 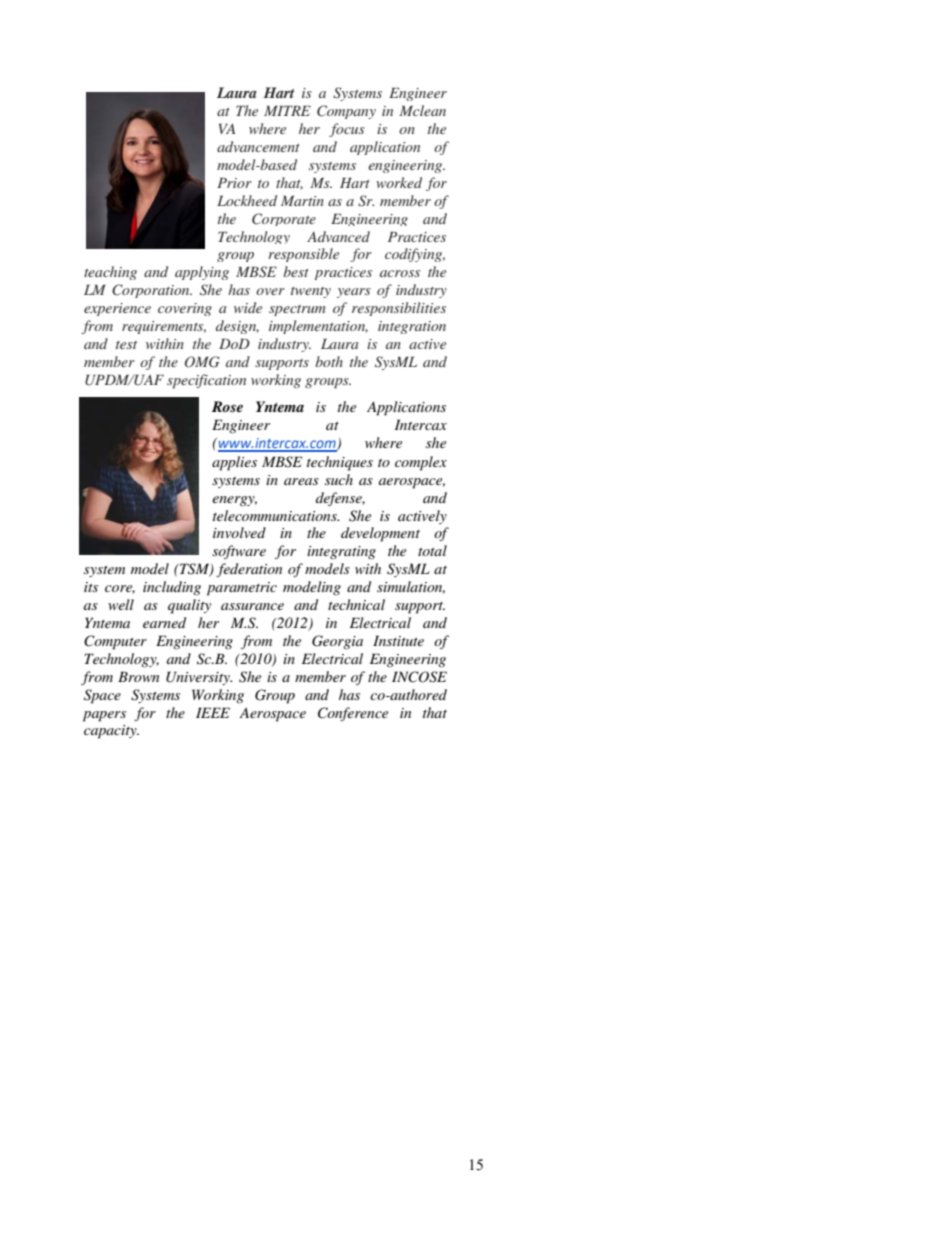 What do you see at coordinates (248, 307) in the page?
I see `wide` at bounding box center [248, 307].
